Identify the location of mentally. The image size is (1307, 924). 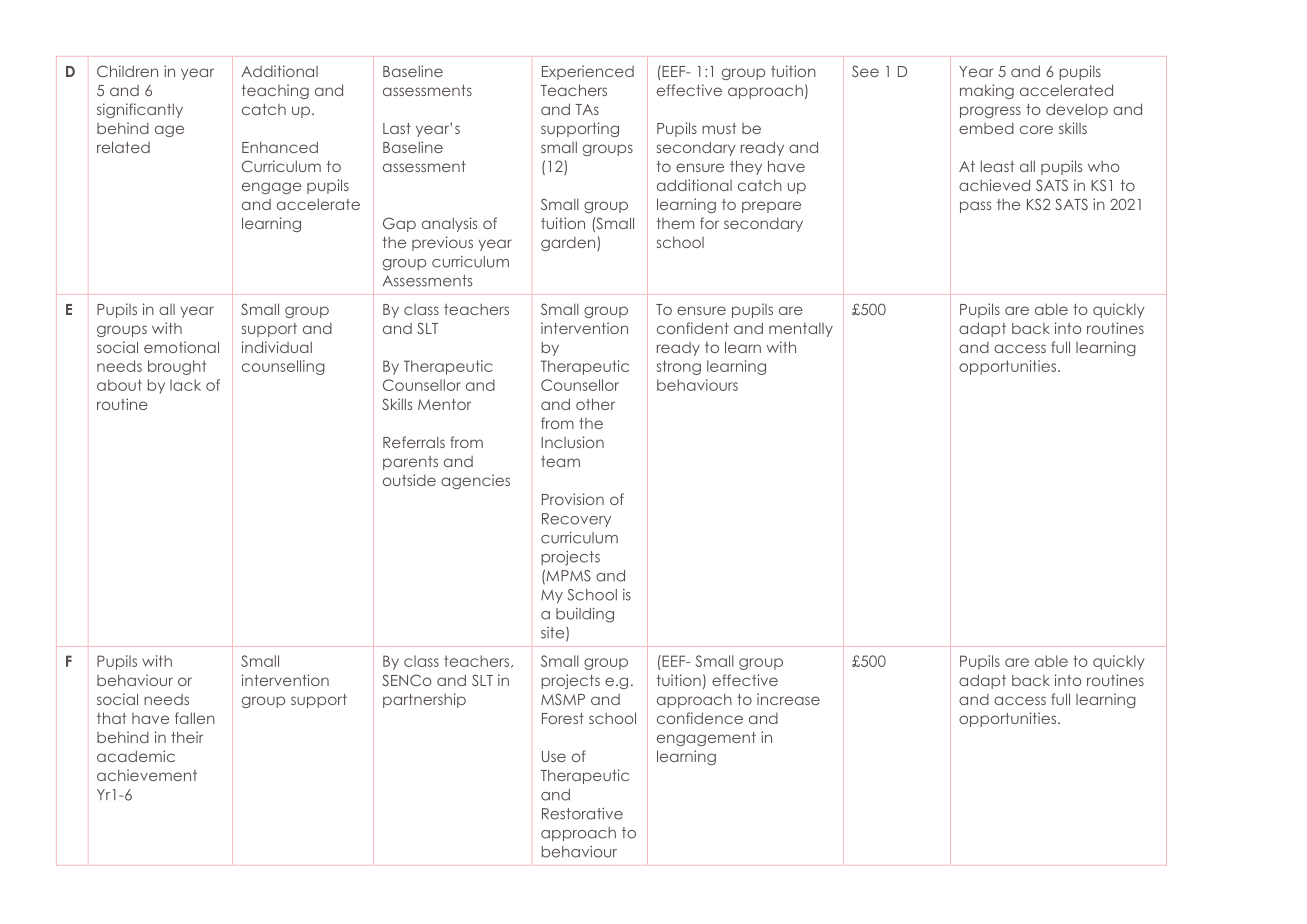
(801, 330).
